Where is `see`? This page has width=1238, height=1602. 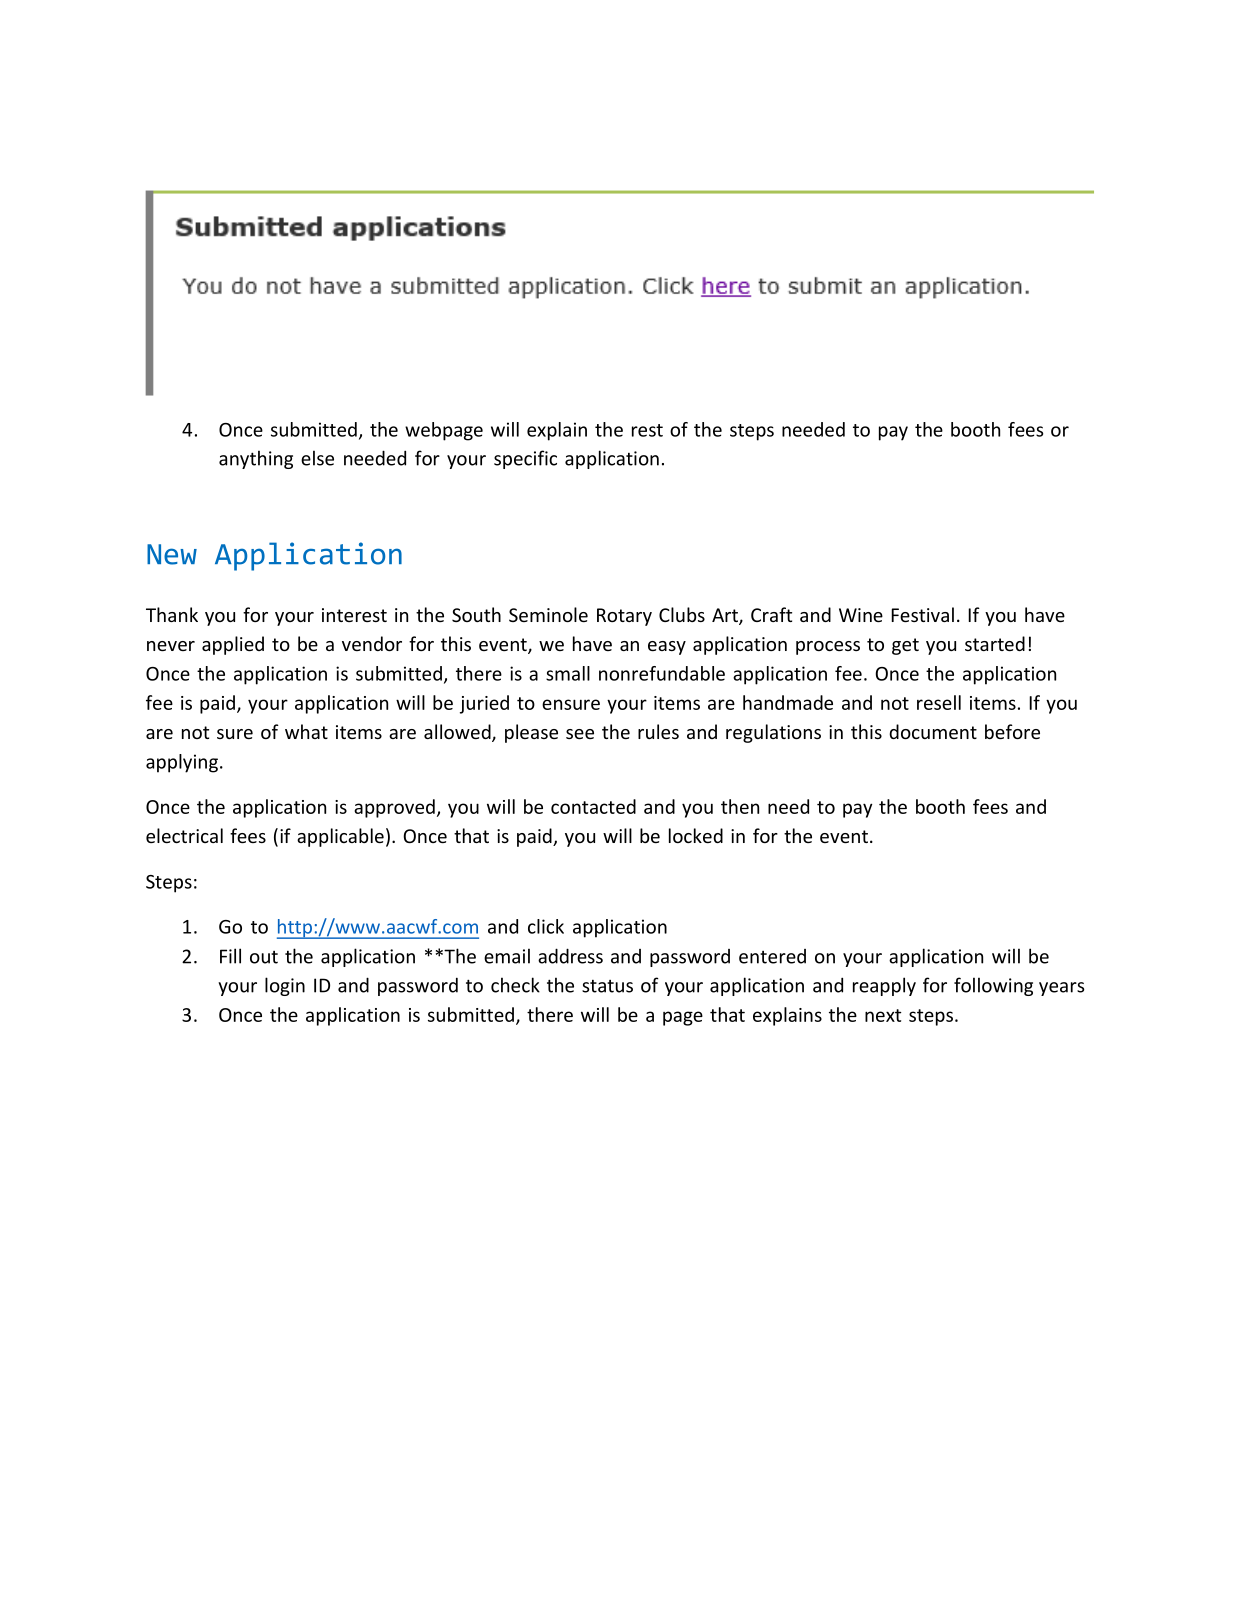 see is located at coordinates (580, 734).
